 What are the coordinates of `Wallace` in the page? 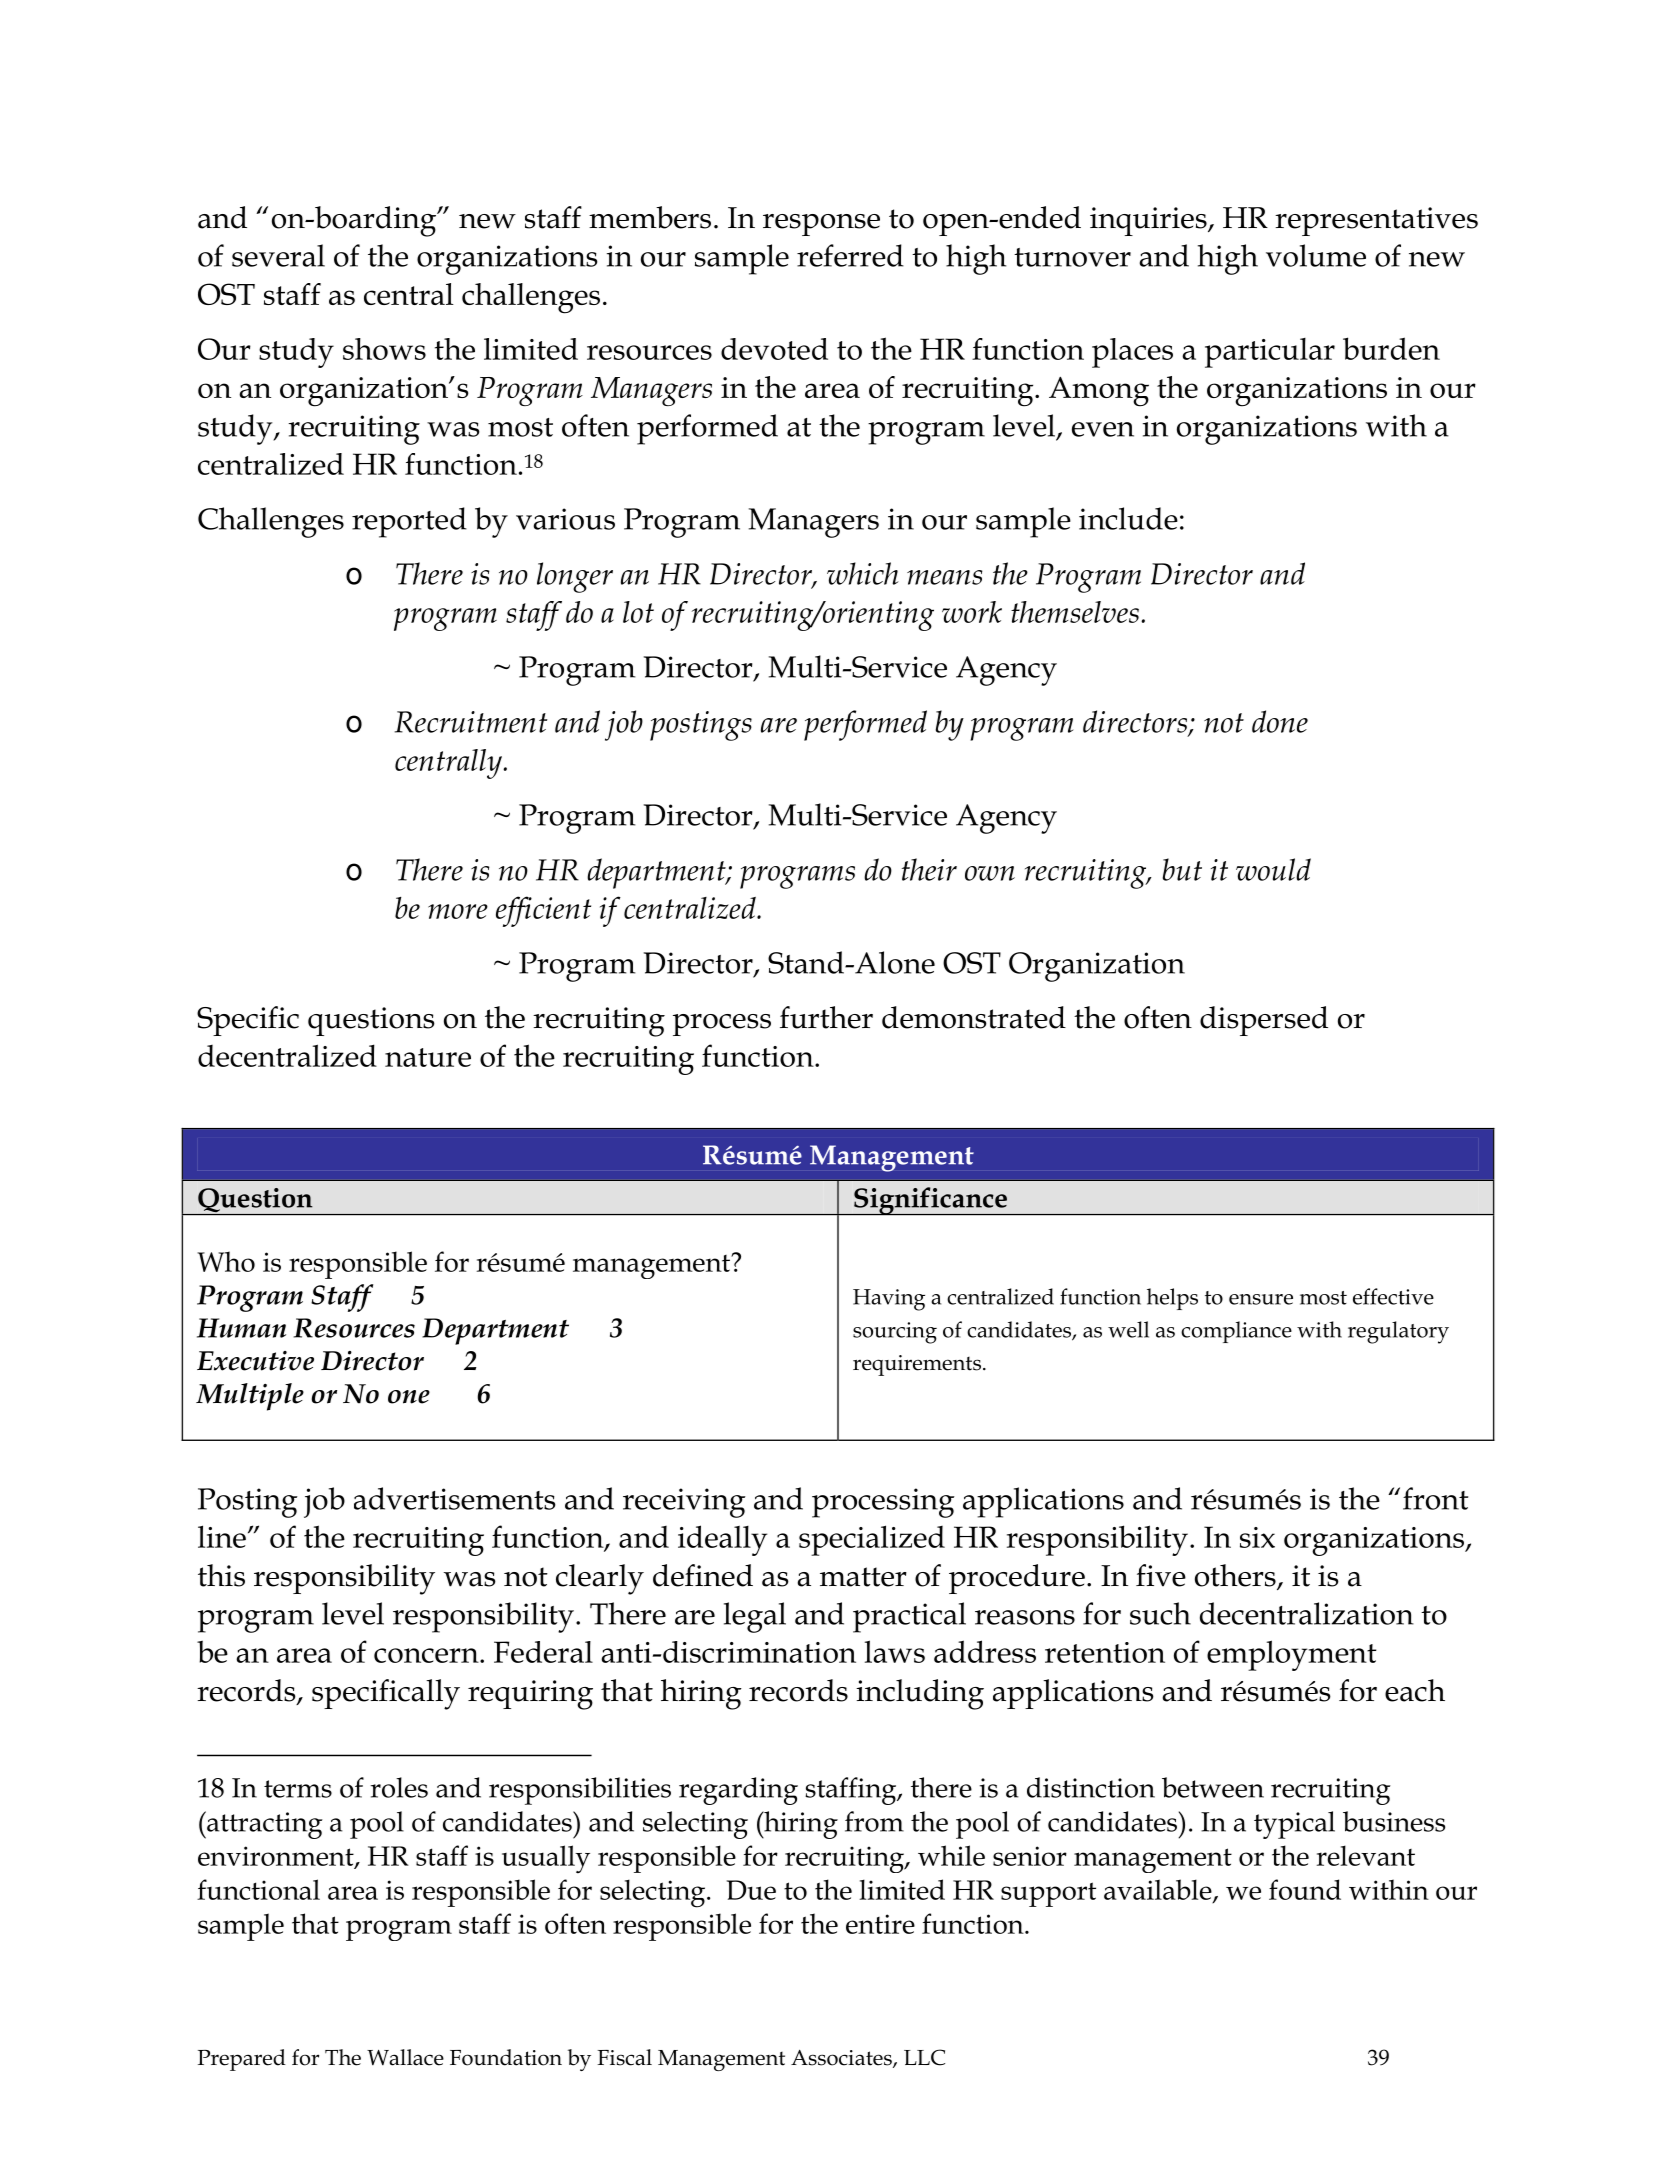 It's located at (405, 2057).
